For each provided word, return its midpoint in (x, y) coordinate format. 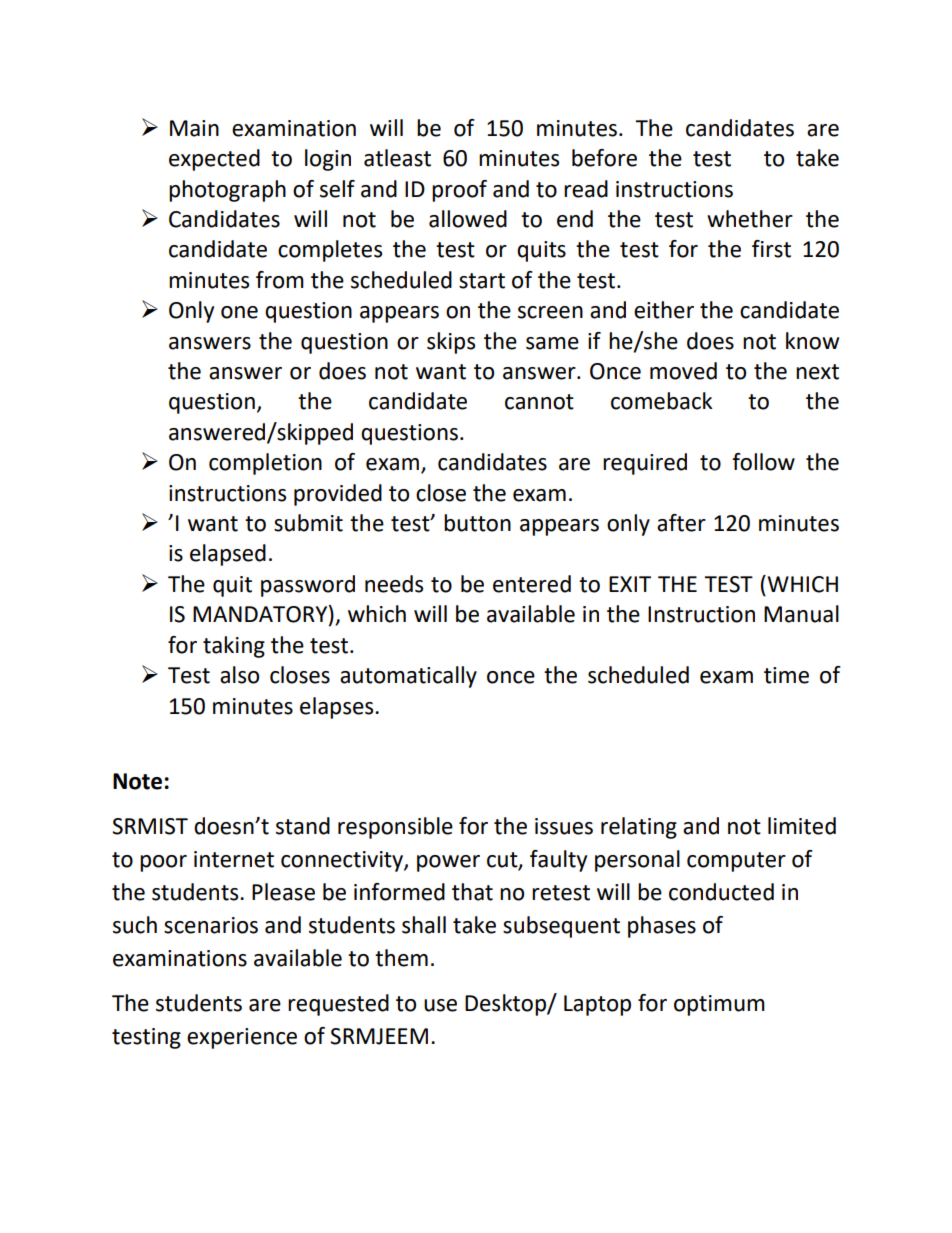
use (440, 1005)
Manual (801, 614)
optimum (719, 1005)
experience (242, 1038)
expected (214, 160)
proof (459, 191)
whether (750, 219)
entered (532, 584)
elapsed (228, 555)
